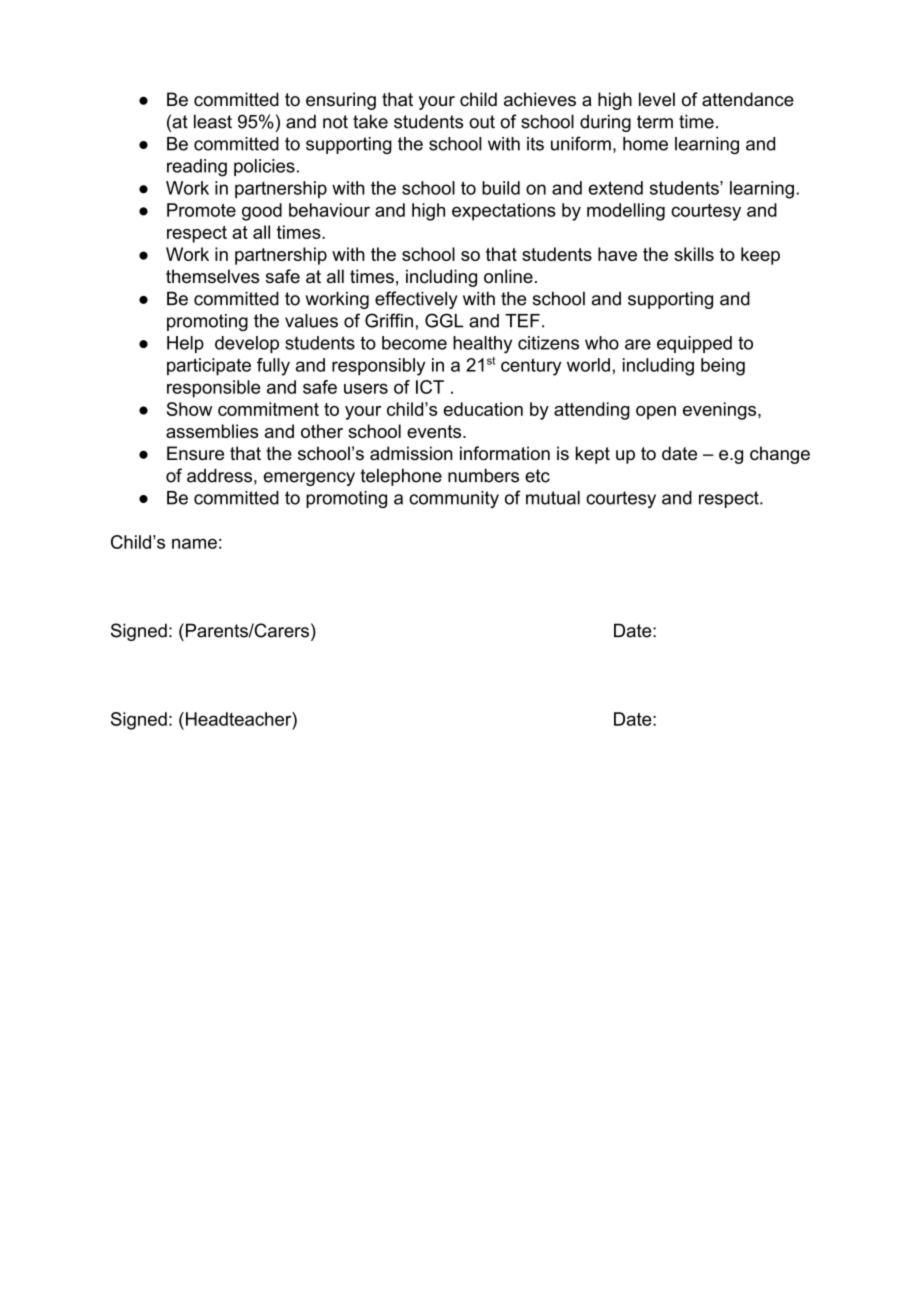 The width and height of the screenshot is (924, 1308). Describe the element at coordinates (213, 121) in the screenshot. I see `least` at that location.
